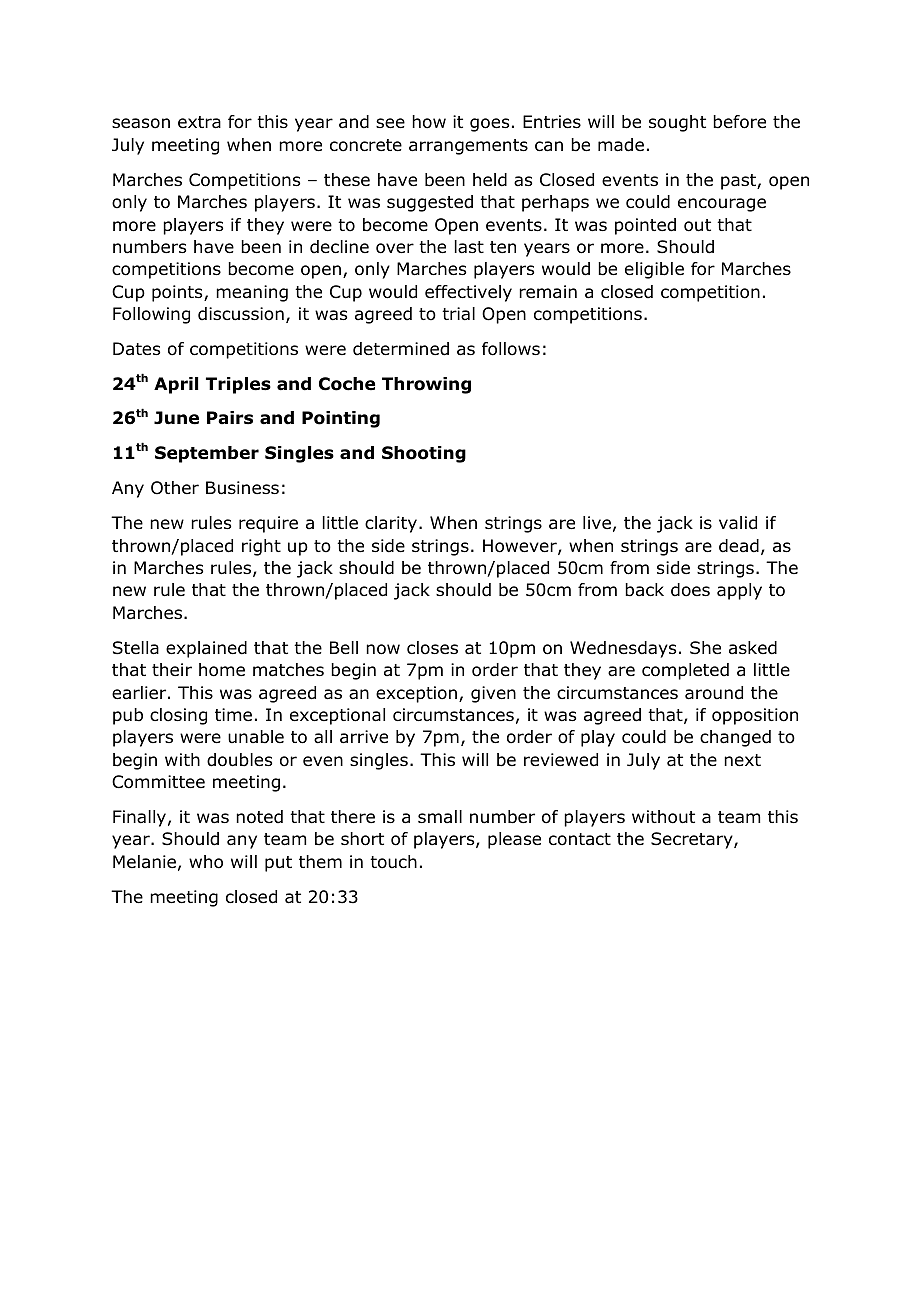 Image resolution: width=924 pixels, height=1308 pixels. What do you see at coordinates (199, 122) in the image?
I see `extra` at bounding box center [199, 122].
